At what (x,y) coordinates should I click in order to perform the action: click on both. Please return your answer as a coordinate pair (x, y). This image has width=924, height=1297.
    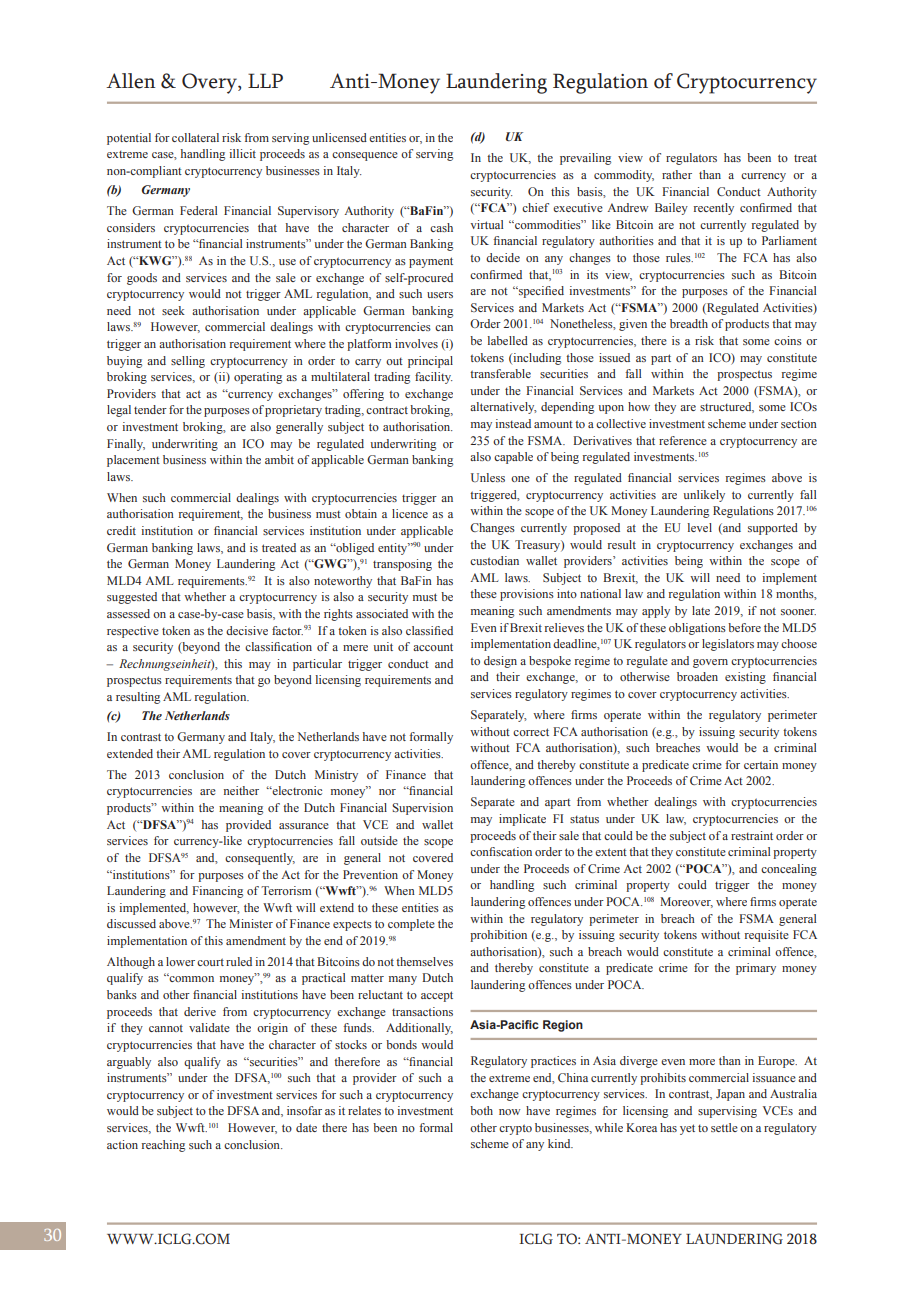
    Looking at the image, I should click on (481, 1110).
